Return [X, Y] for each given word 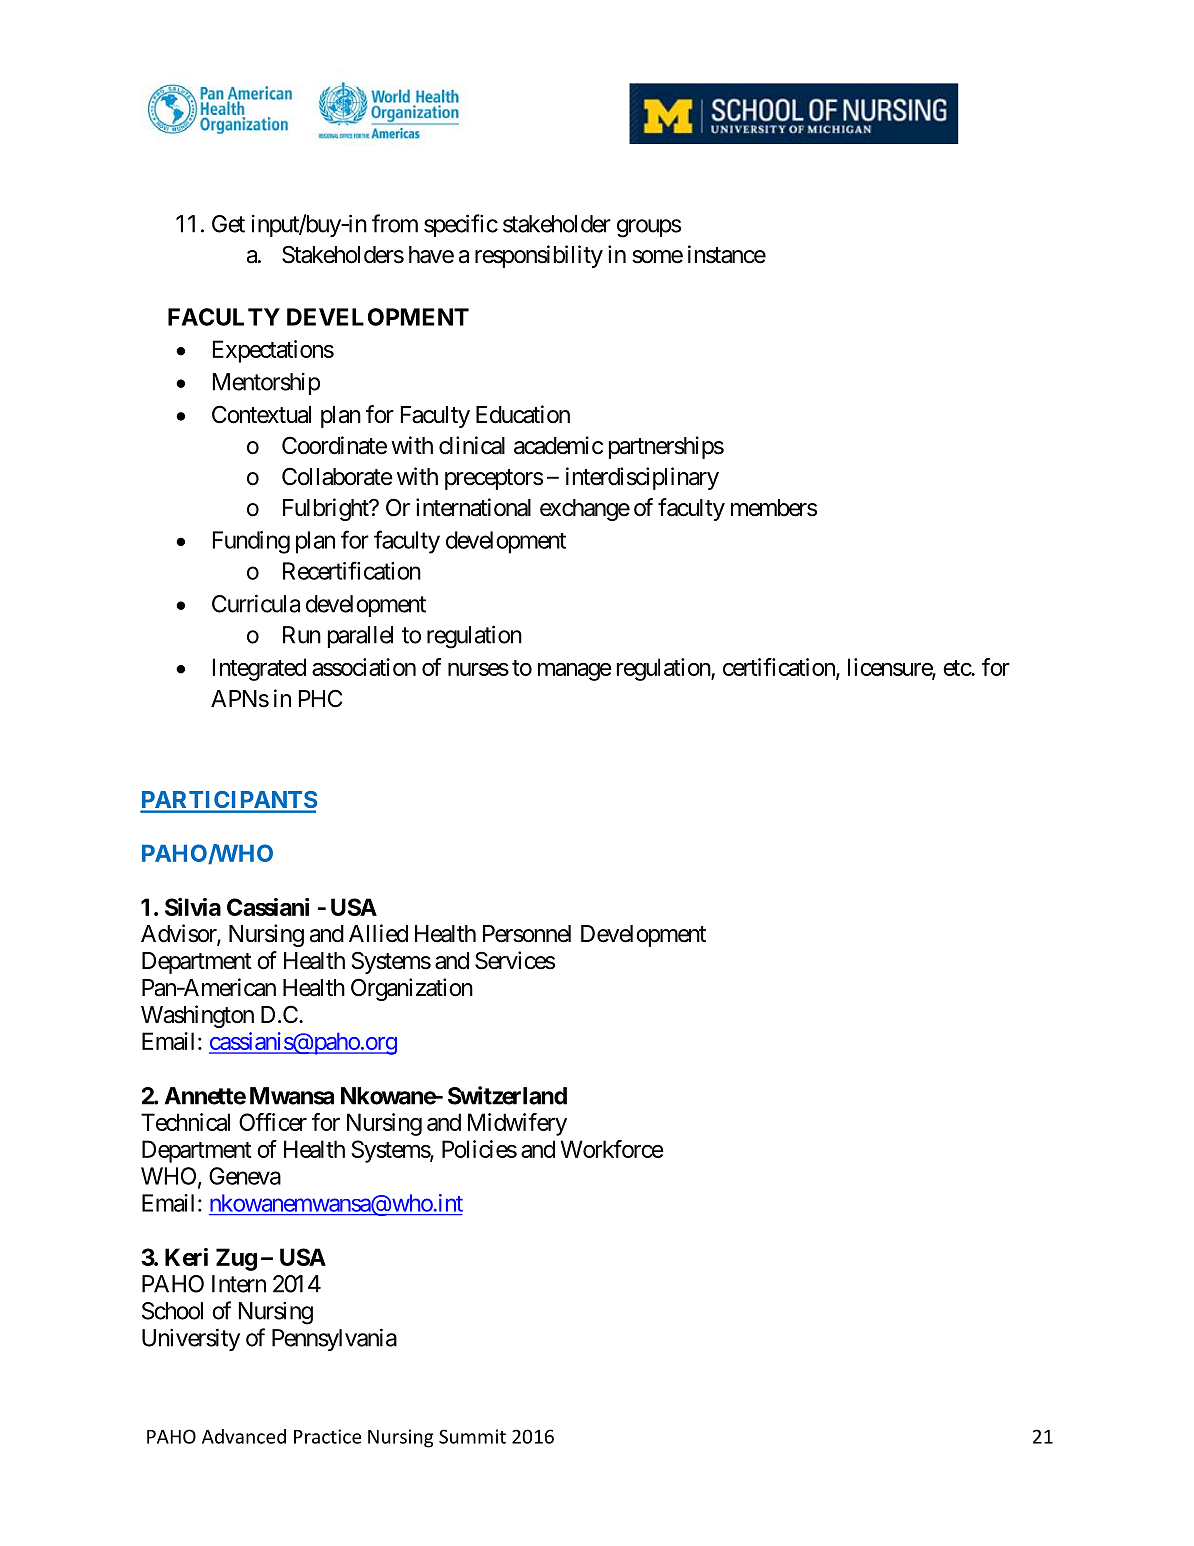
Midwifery [517, 1124]
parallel [360, 637]
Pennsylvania [334, 1339]
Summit [472, 1436]
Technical [185, 1122]
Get [228, 224]
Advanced [244, 1436]
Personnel [527, 934]
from [395, 223]
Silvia [193, 907]
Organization [412, 989]
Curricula [256, 603]
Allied [378, 933]
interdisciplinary [642, 478]
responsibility [539, 256]
